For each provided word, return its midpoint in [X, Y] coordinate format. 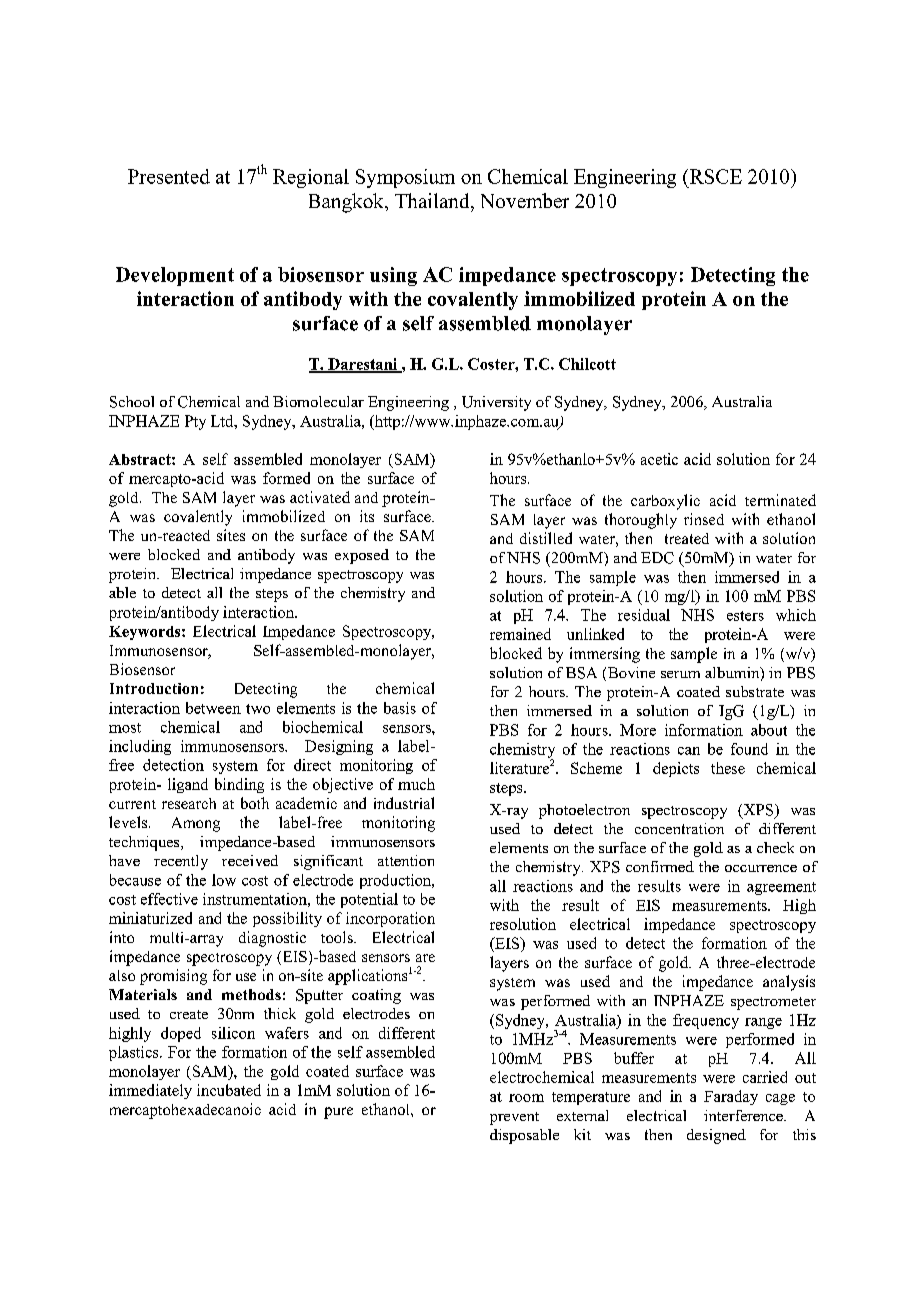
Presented [169, 176]
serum [680, 674]
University [496, 403]
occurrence [761, 868]
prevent [514, 1118]
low [224, 880]
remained [520, 634]
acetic [659, 459]
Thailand [433, 200]
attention [406, 860]
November [525, 200]
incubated [229, 1090]
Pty [195, 422]
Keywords [146, 633]
